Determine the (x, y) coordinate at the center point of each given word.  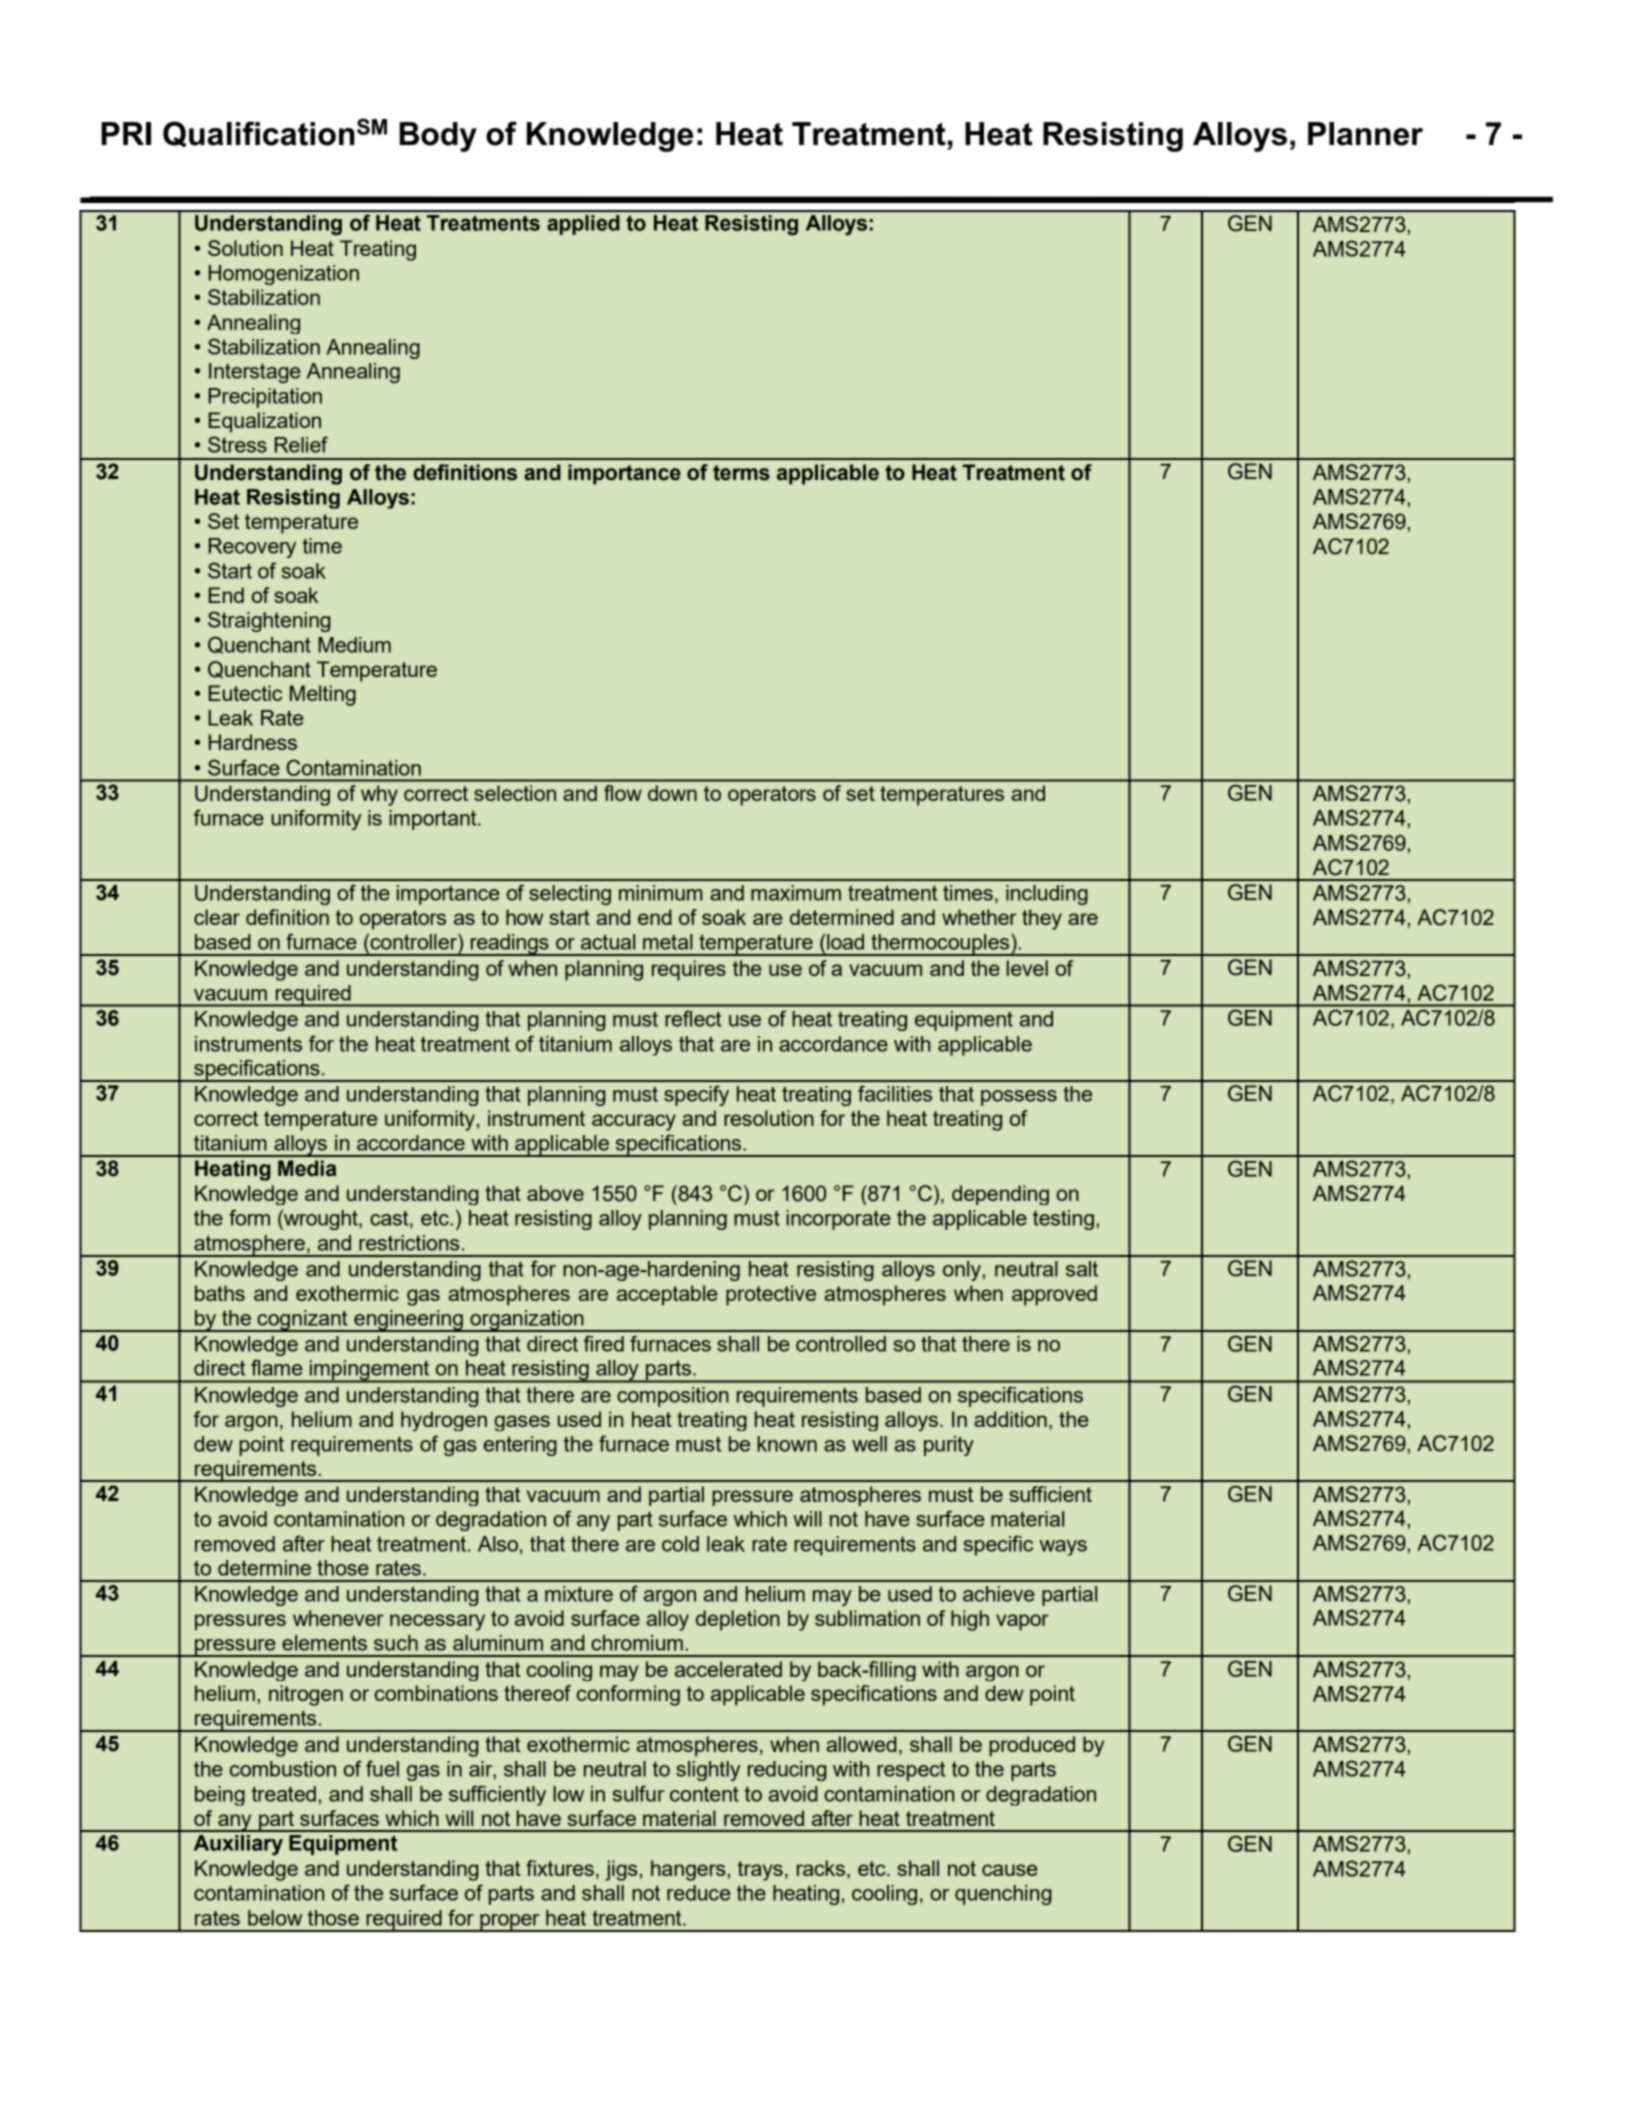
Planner (1365, 134)
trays (760, 1871)
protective (771, 1295)
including (1047, 895)
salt (1082, 1269)
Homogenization (284, 275)
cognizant (302, 1321)
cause (1009, 1870)
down (672, 793)
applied (583, 225)
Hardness (253, 742)
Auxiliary (238, 1845)
